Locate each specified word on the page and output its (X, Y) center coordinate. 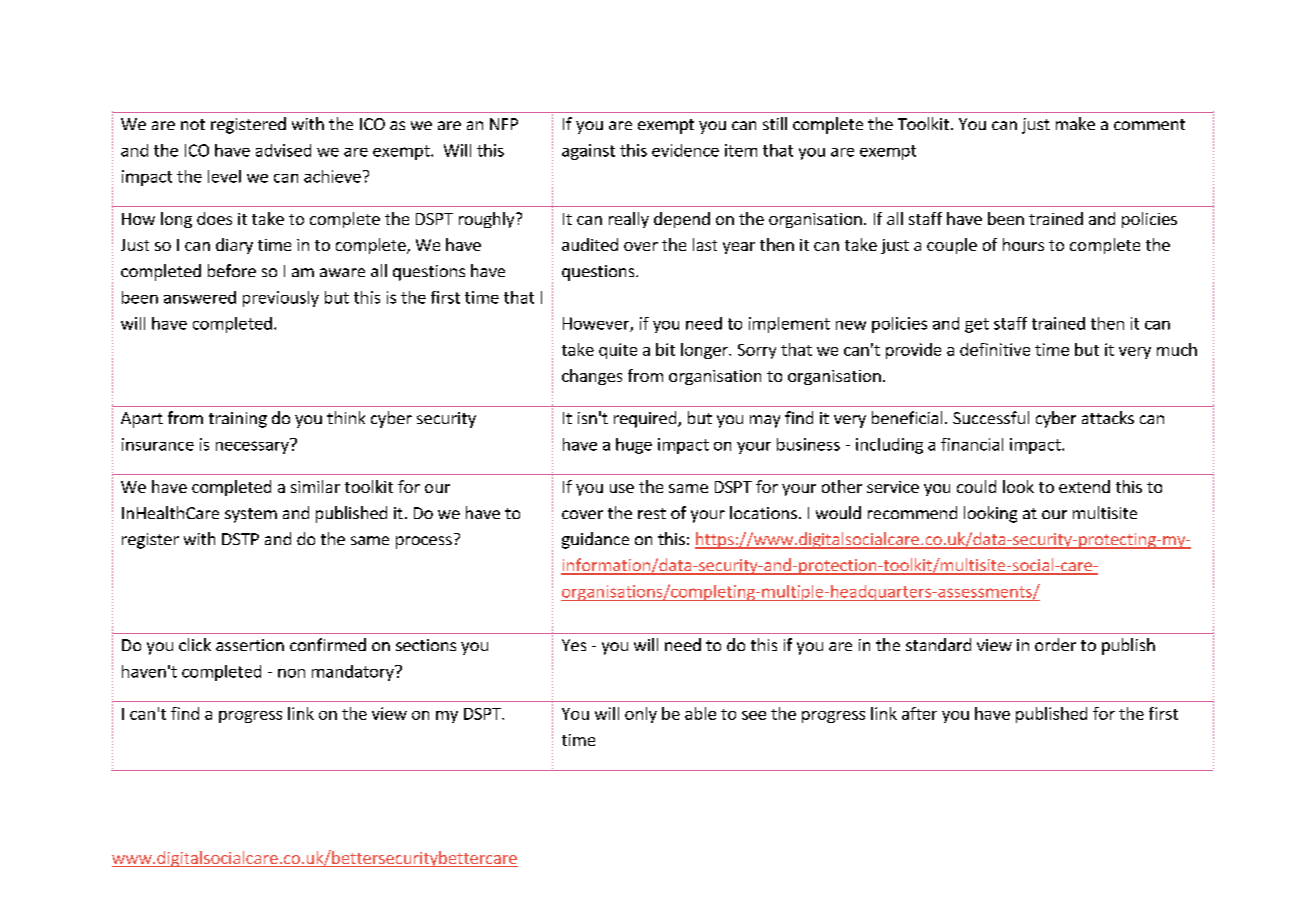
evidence (685, 150)
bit (665, 349)
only (641, 715)
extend (1084, 486)
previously (281, 299)
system (251, 515)
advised (283, 150)
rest (652, 513)
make (1075, 123)
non (291, 673)
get (977, 325)
